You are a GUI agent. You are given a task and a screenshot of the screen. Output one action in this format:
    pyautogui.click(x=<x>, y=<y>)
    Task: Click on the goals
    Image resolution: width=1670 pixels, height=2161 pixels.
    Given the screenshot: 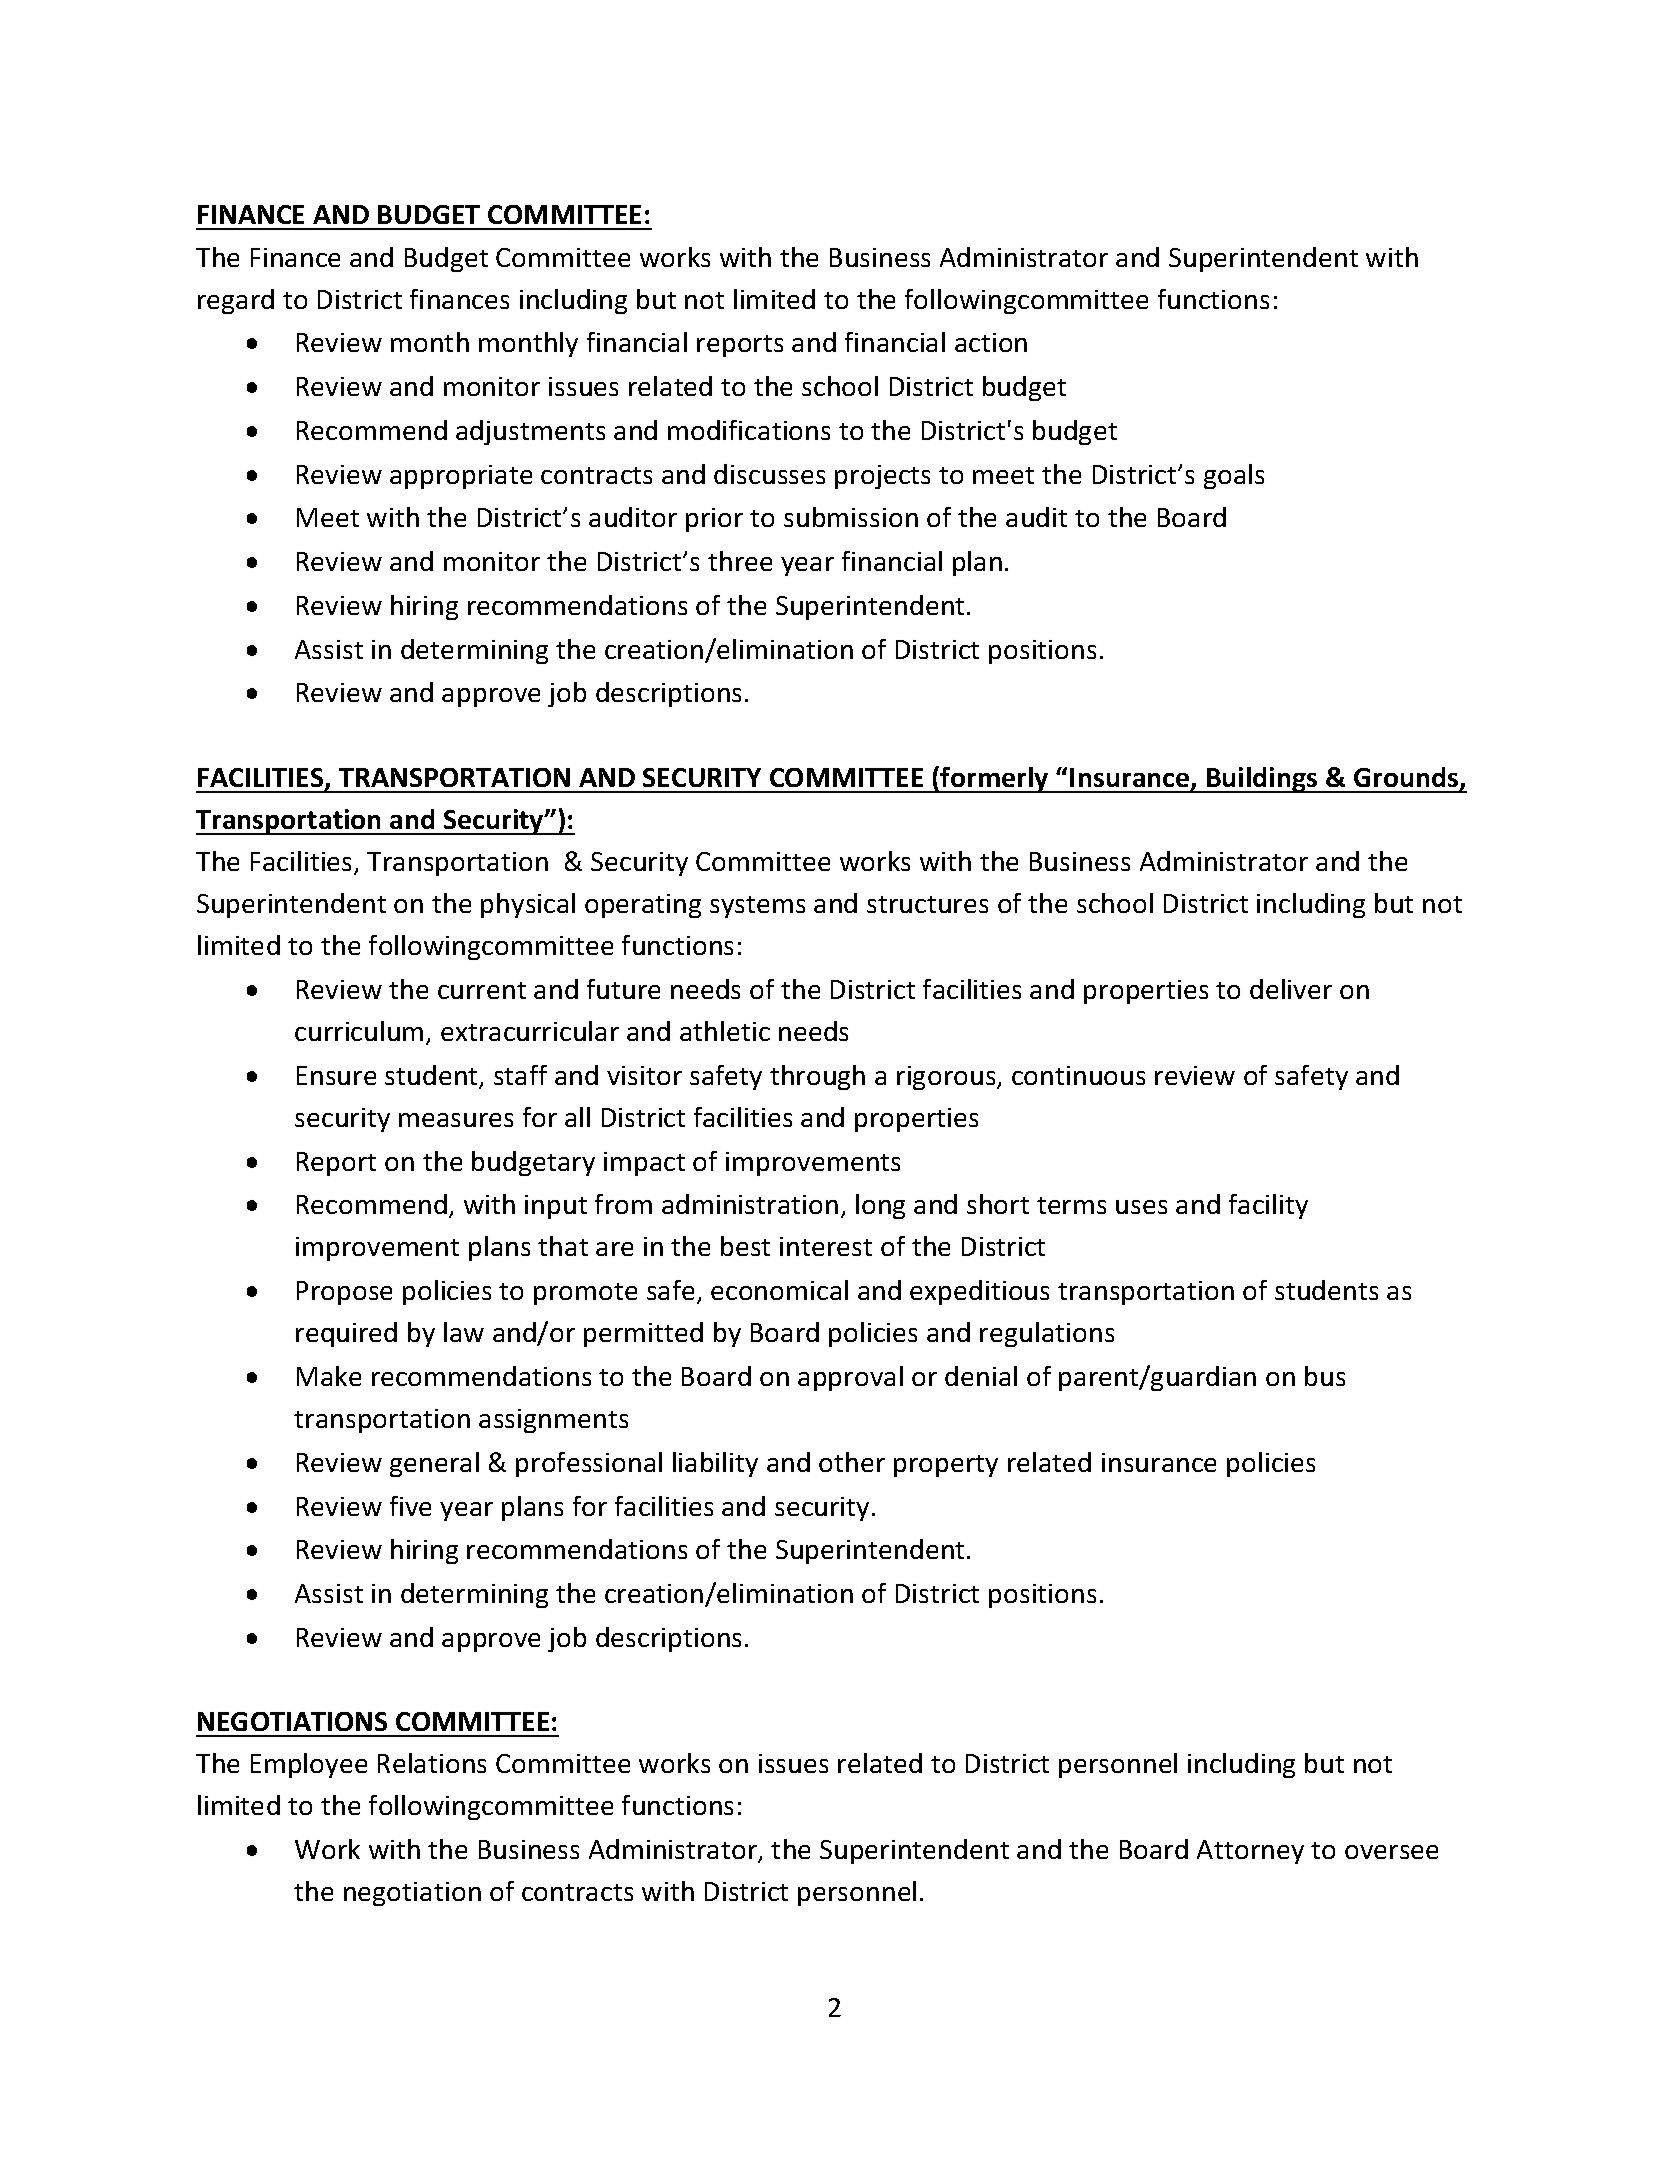 What is the action you would take?
    pyautogui.click(x=1234, y=476)
